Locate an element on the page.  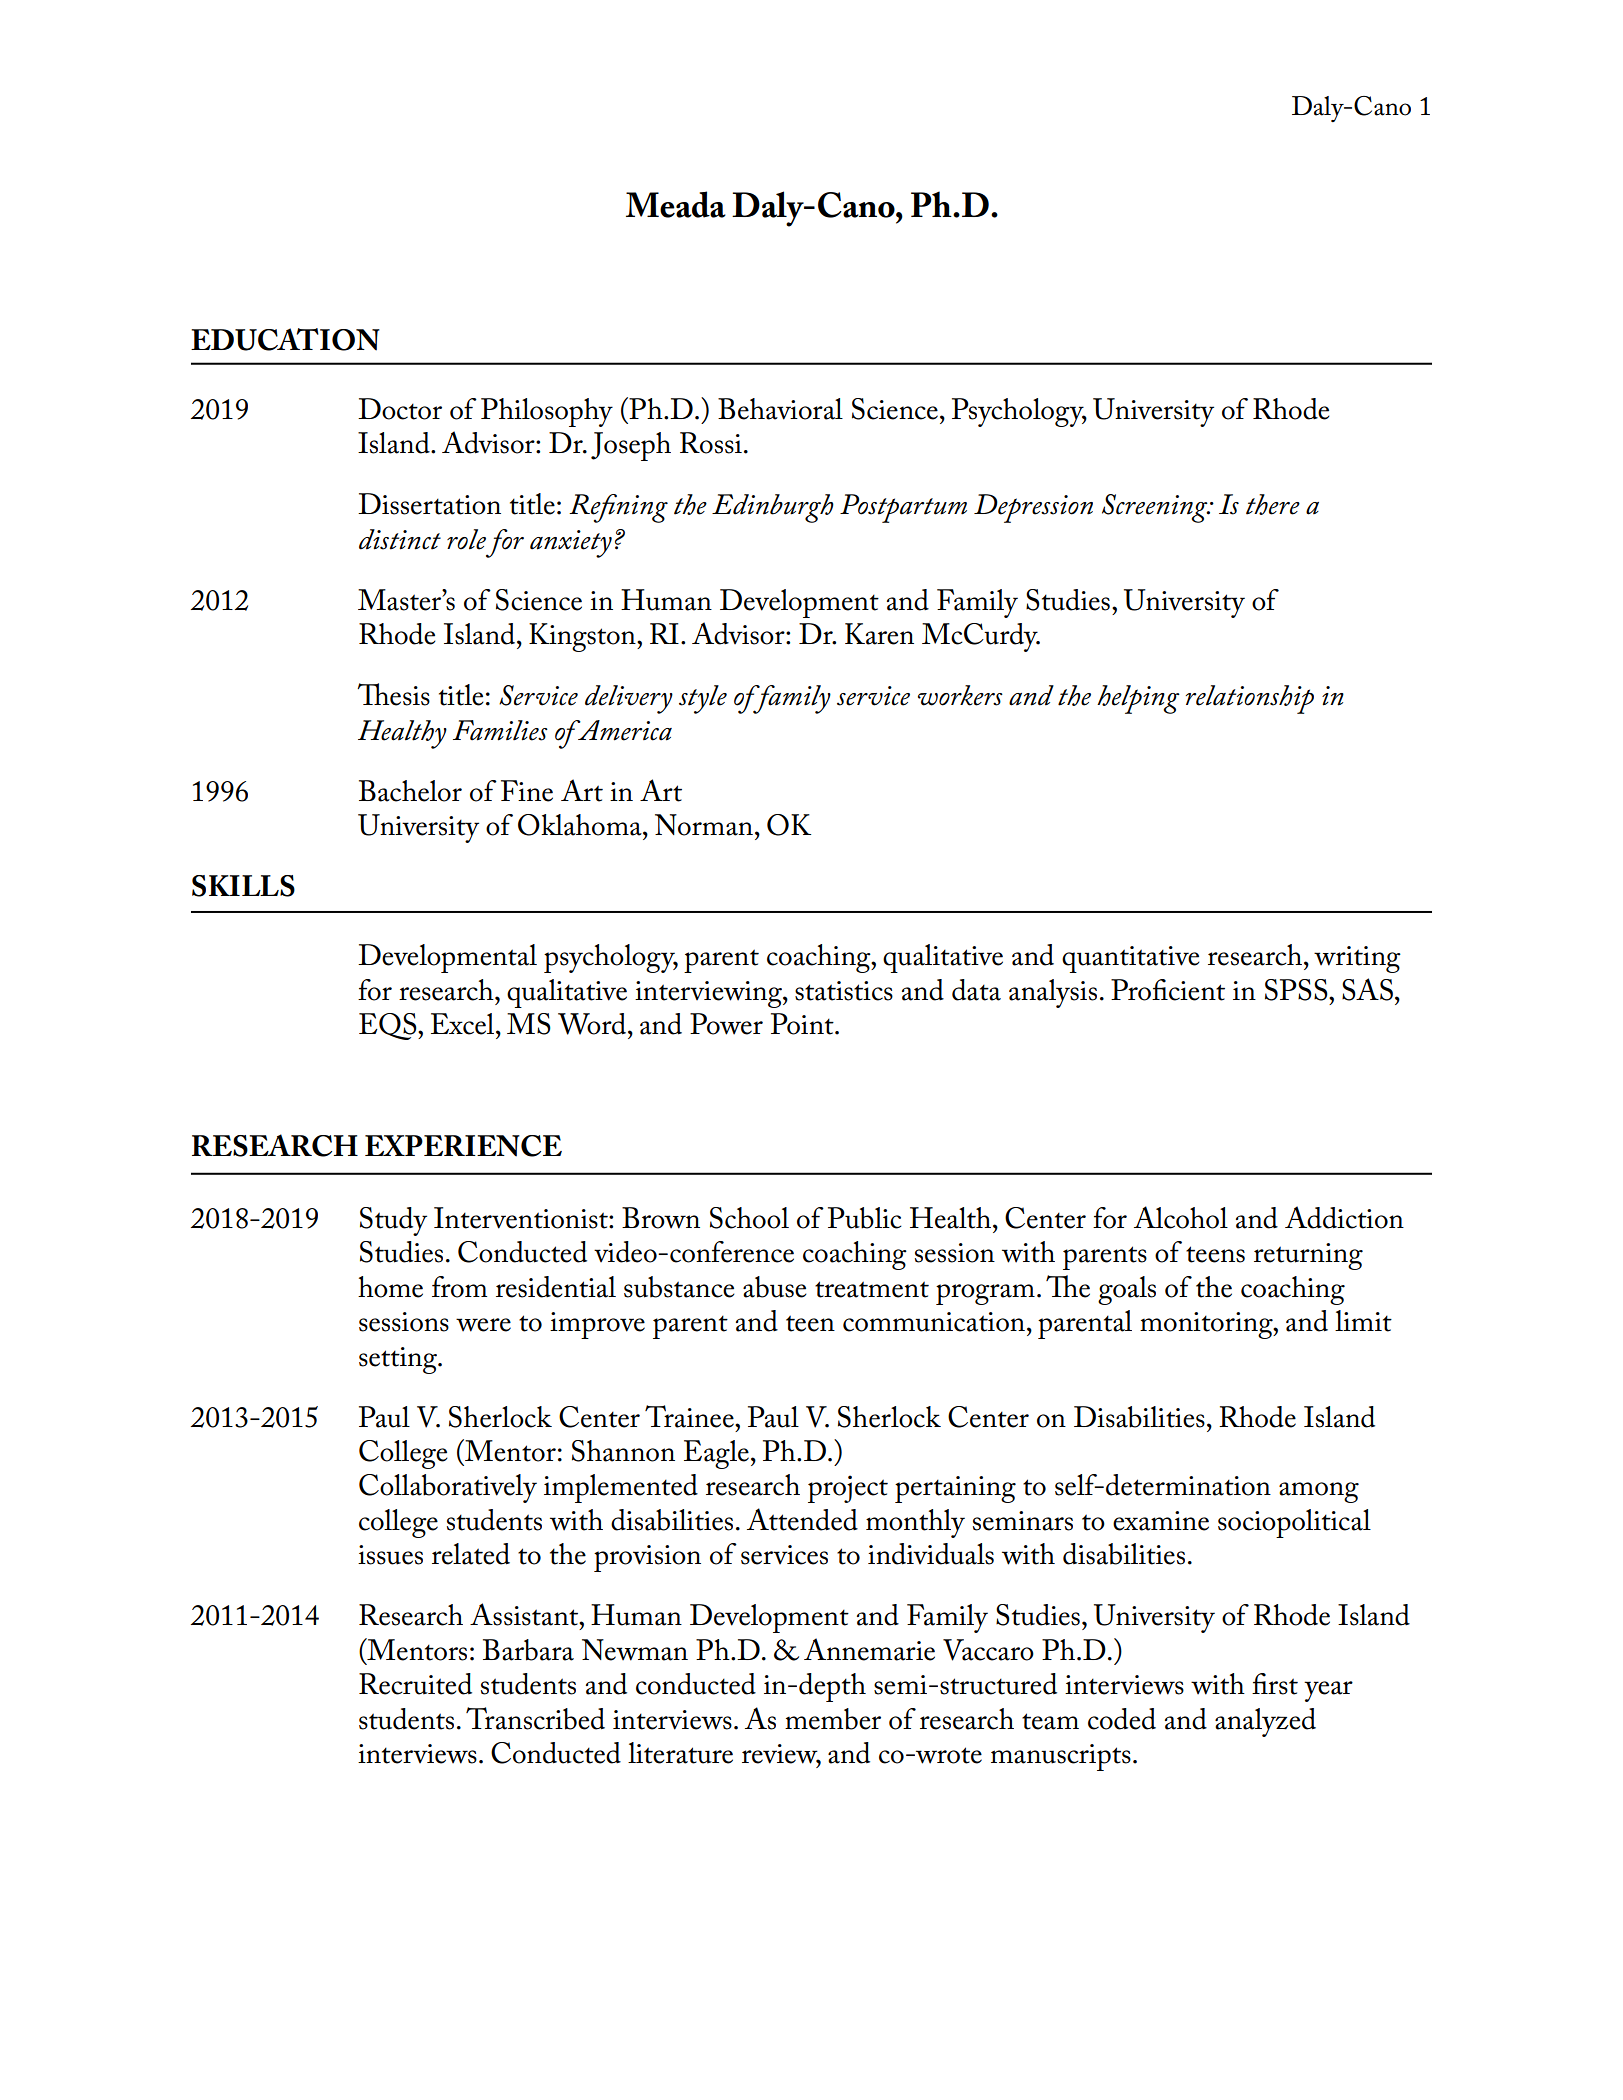
Doctor is located at coordinates (400, 409).
